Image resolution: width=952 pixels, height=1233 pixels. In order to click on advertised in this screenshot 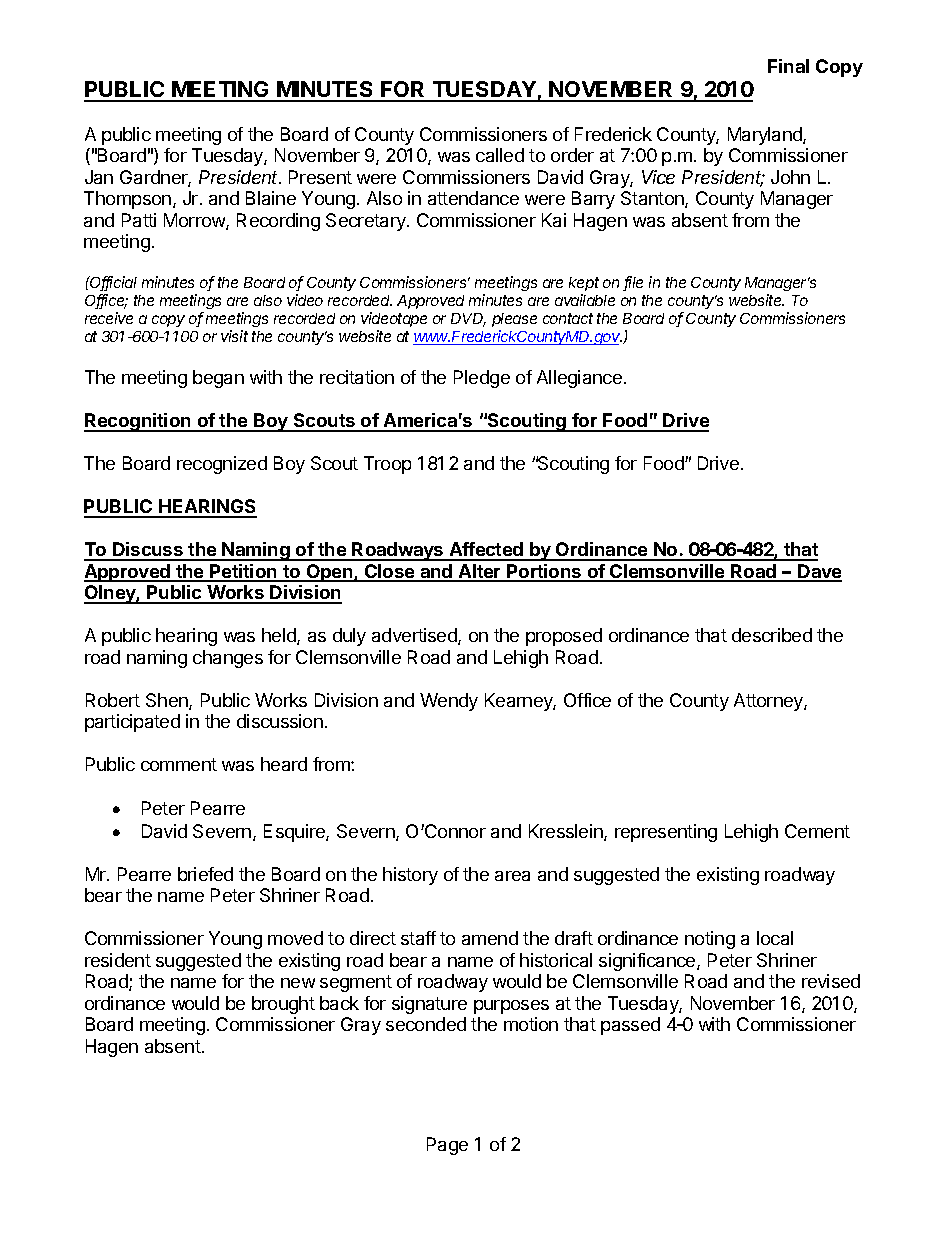, I will do `click(415, 636)`.
